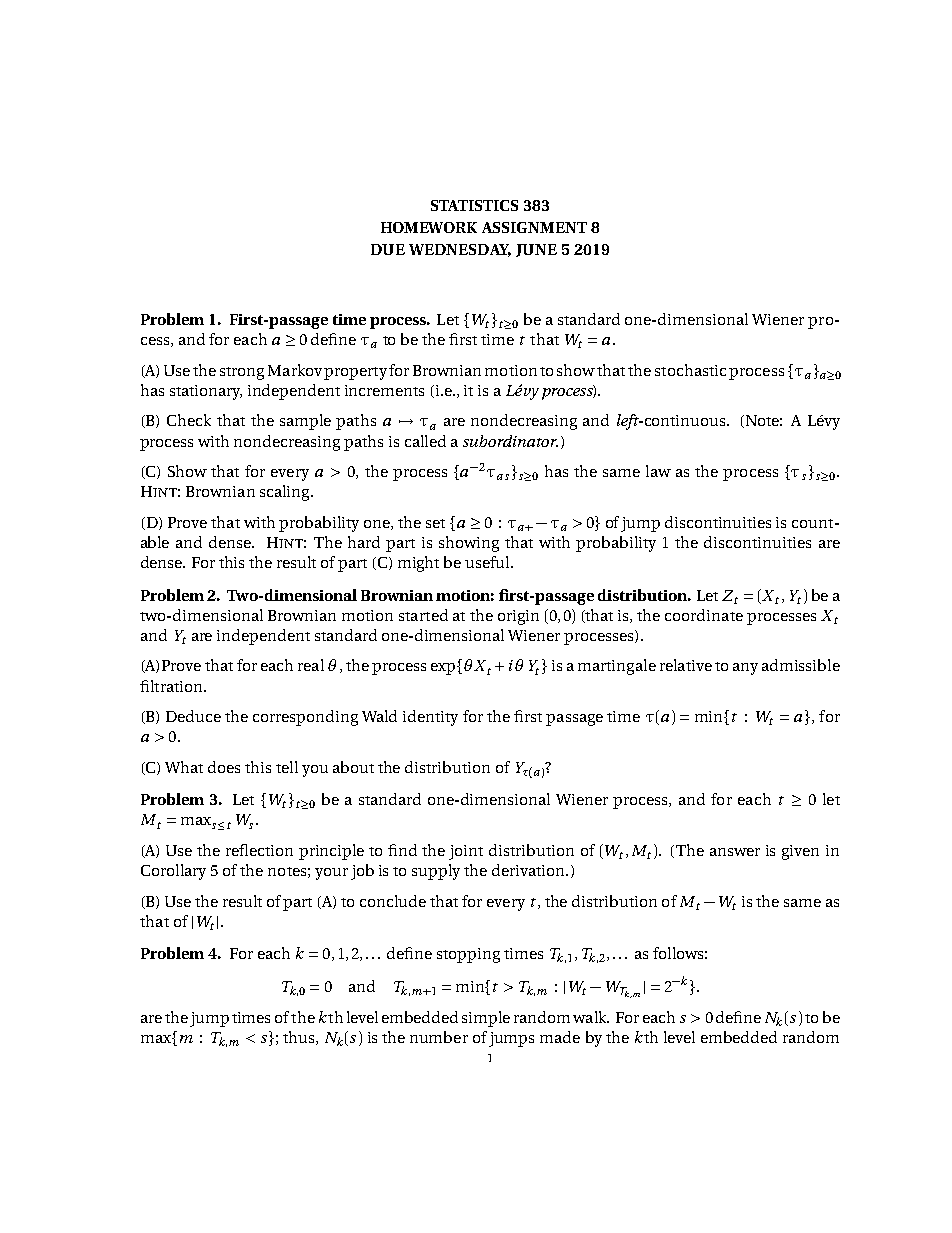  I want to click on simple, so click(486, 1019).
